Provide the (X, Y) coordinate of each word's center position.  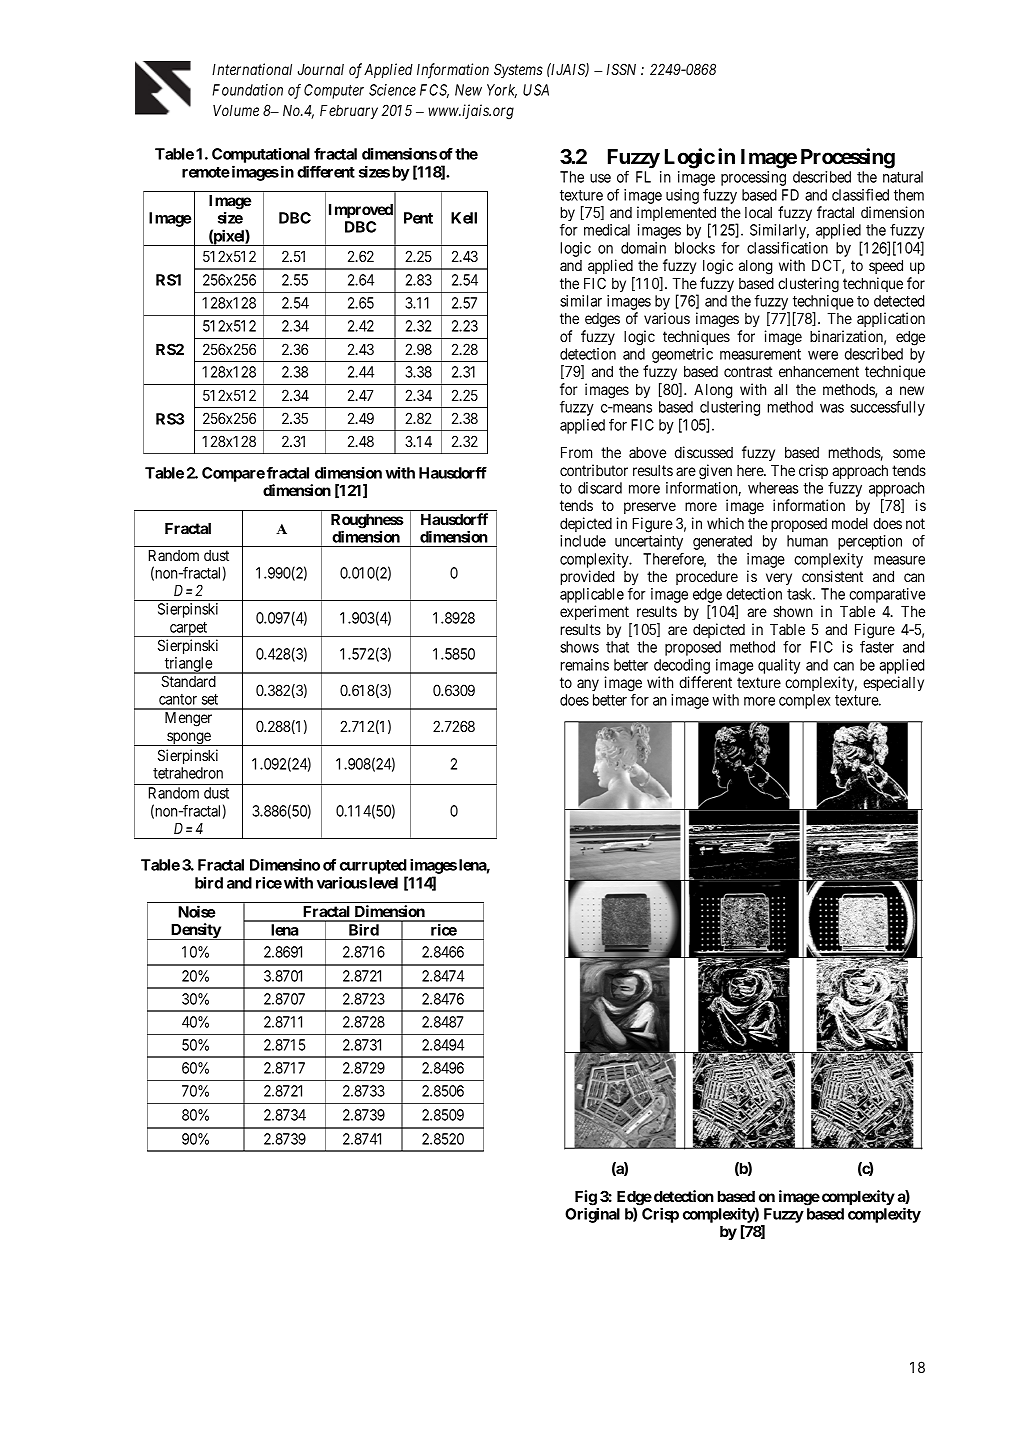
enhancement (819, 371)
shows (579, 647)
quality (779, 666)
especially (893, 683)
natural (903, 177)
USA (536, 90)
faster (877, 647)
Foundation (247, 90)
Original (592, 1215)
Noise (196, 911)
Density (195, 931)
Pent (418, 218)
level (383, 883)
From (576, 452)
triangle (188, 665)
